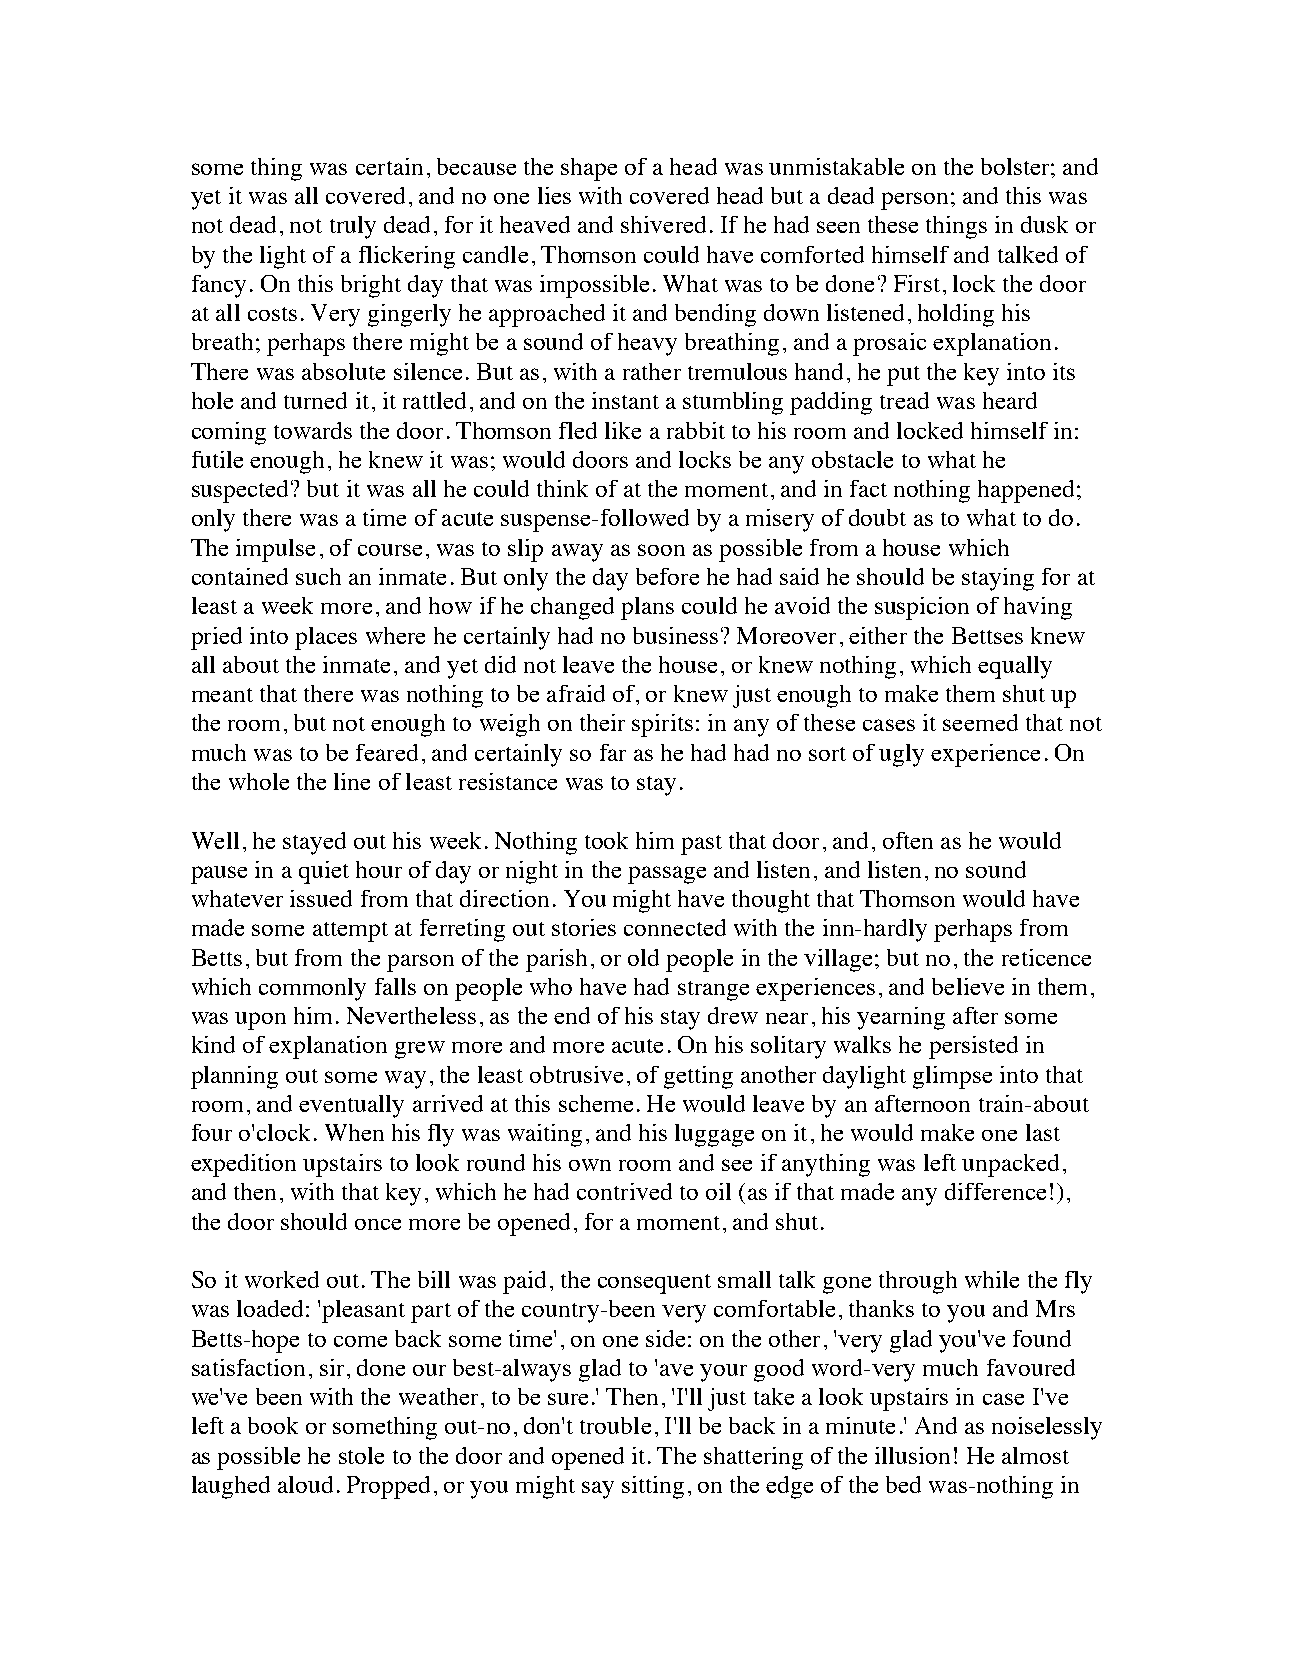  What do you see at coordinates (663, 224) in the screenshot?
I see `shivered` at bounding box center [663, 224].
